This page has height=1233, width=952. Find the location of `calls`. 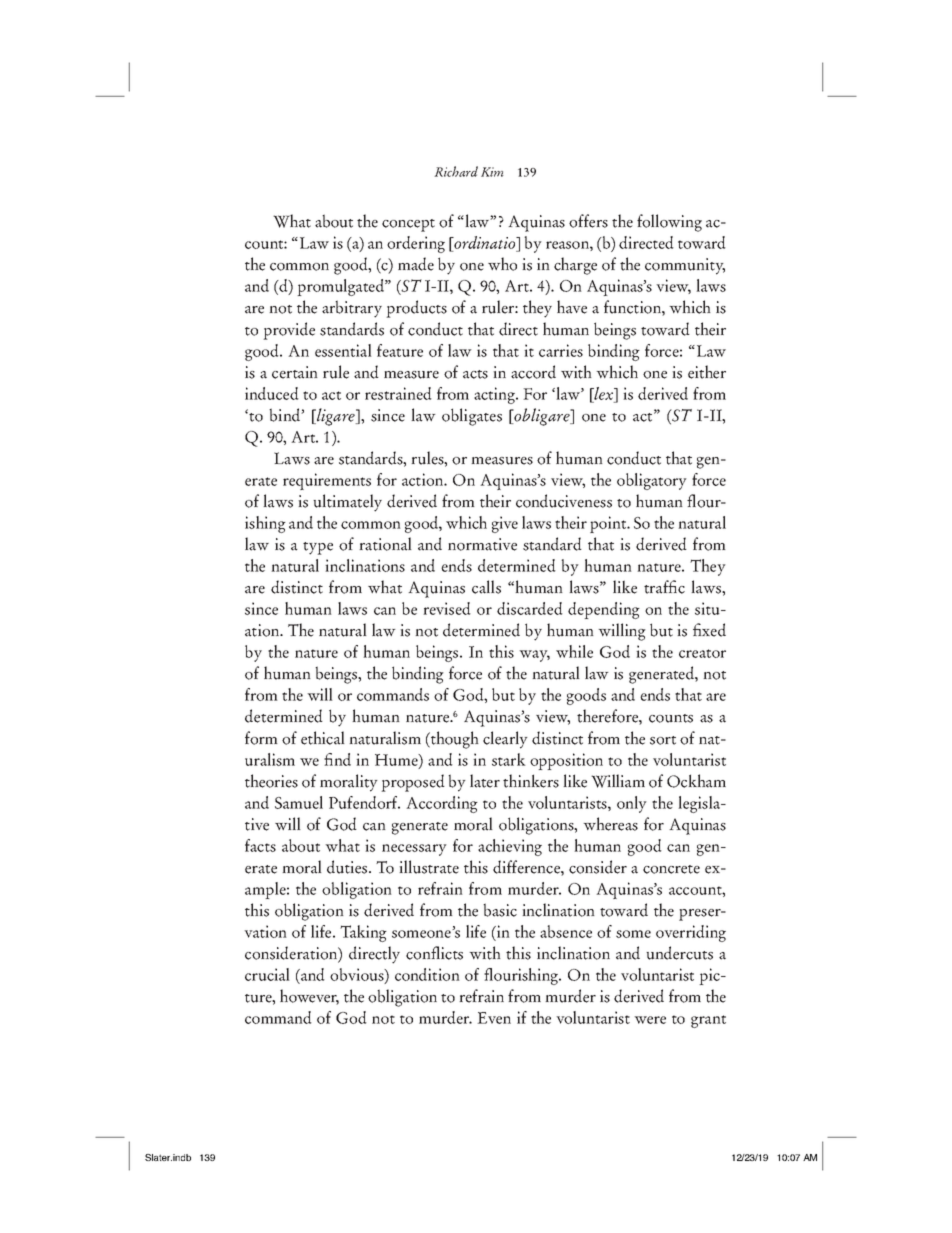

calls is located at coordinates (486, 587).
